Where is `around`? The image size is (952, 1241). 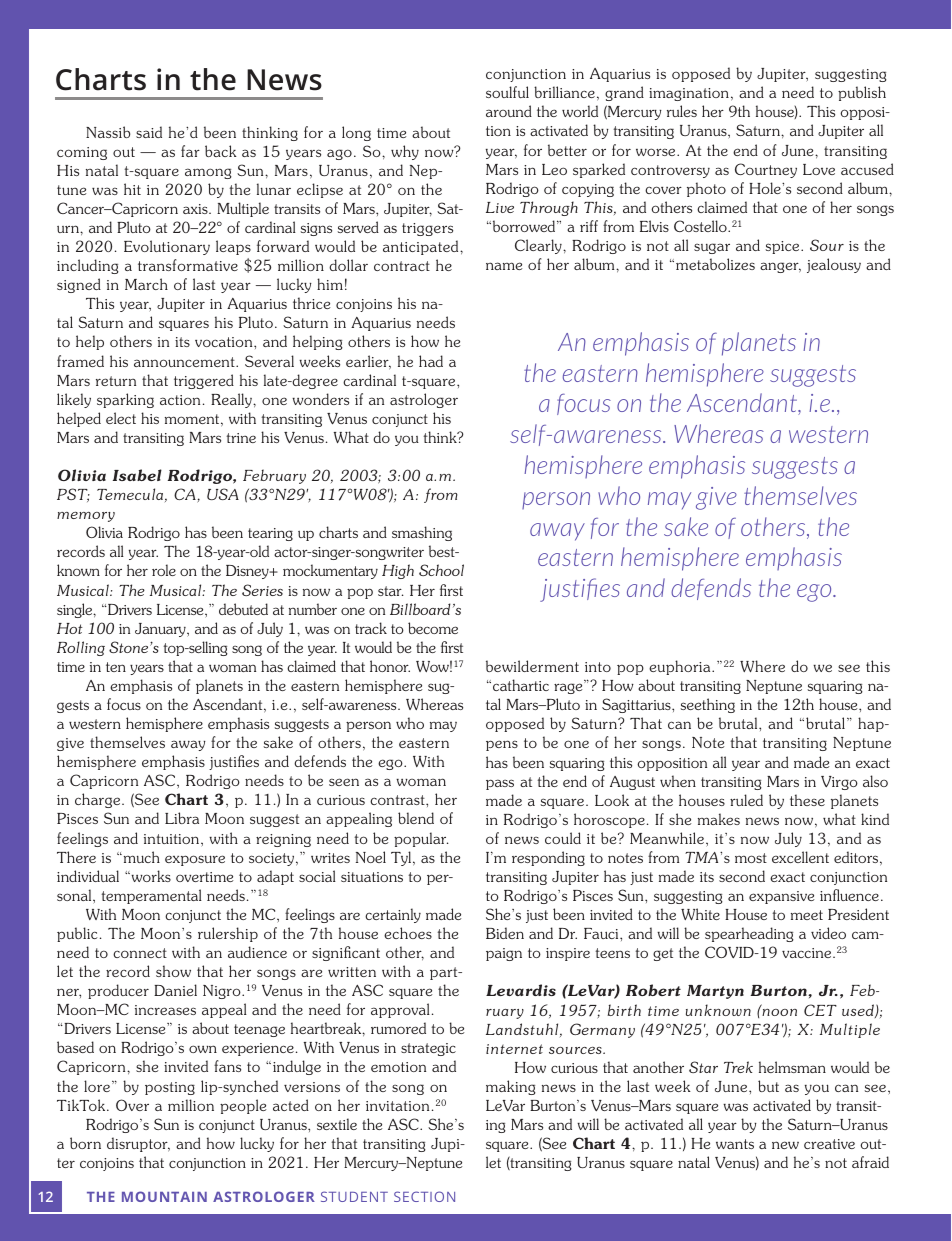
around is located at coordinates (509, 111).
